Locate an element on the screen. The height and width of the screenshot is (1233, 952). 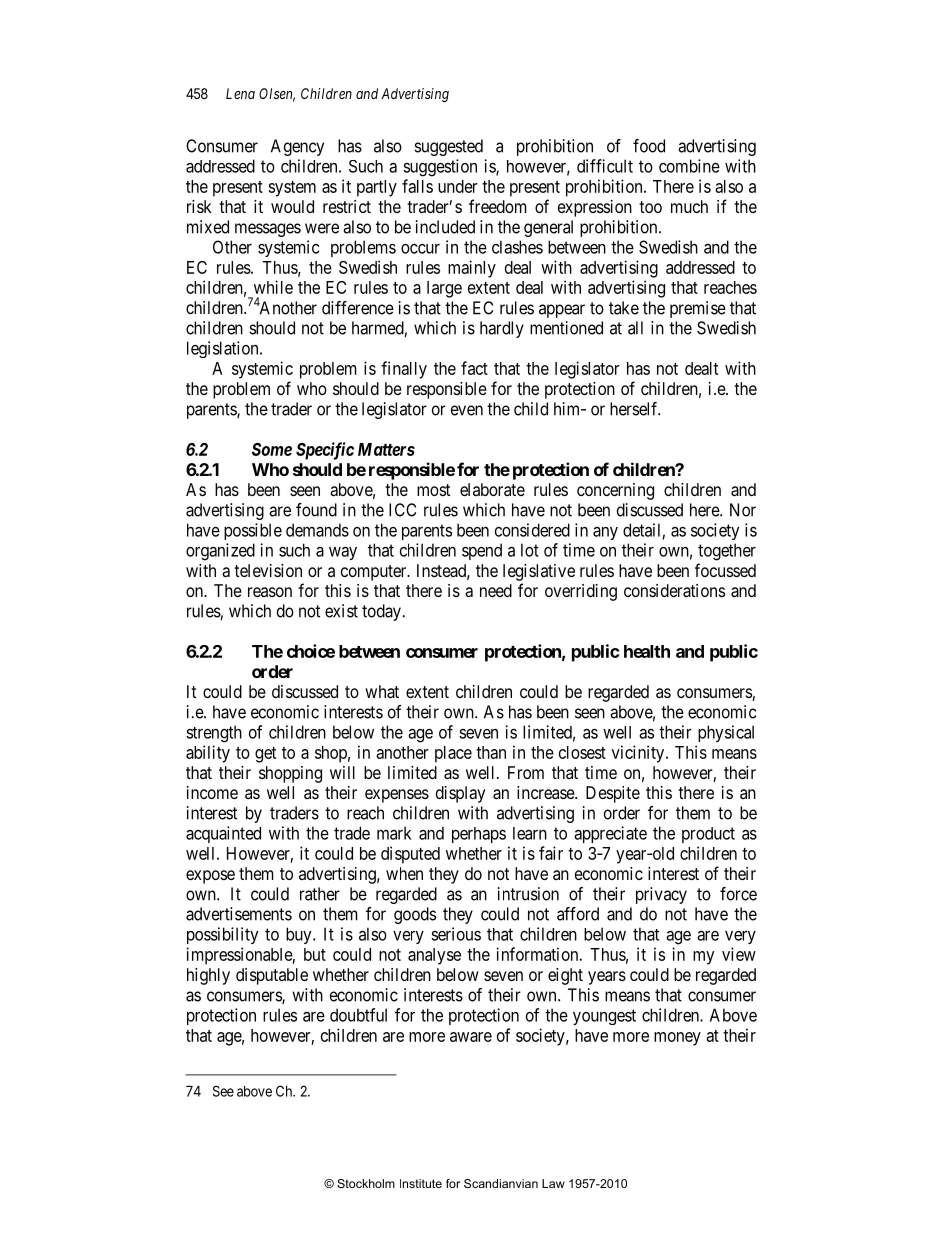
health is located at coordinates (647, 651).
